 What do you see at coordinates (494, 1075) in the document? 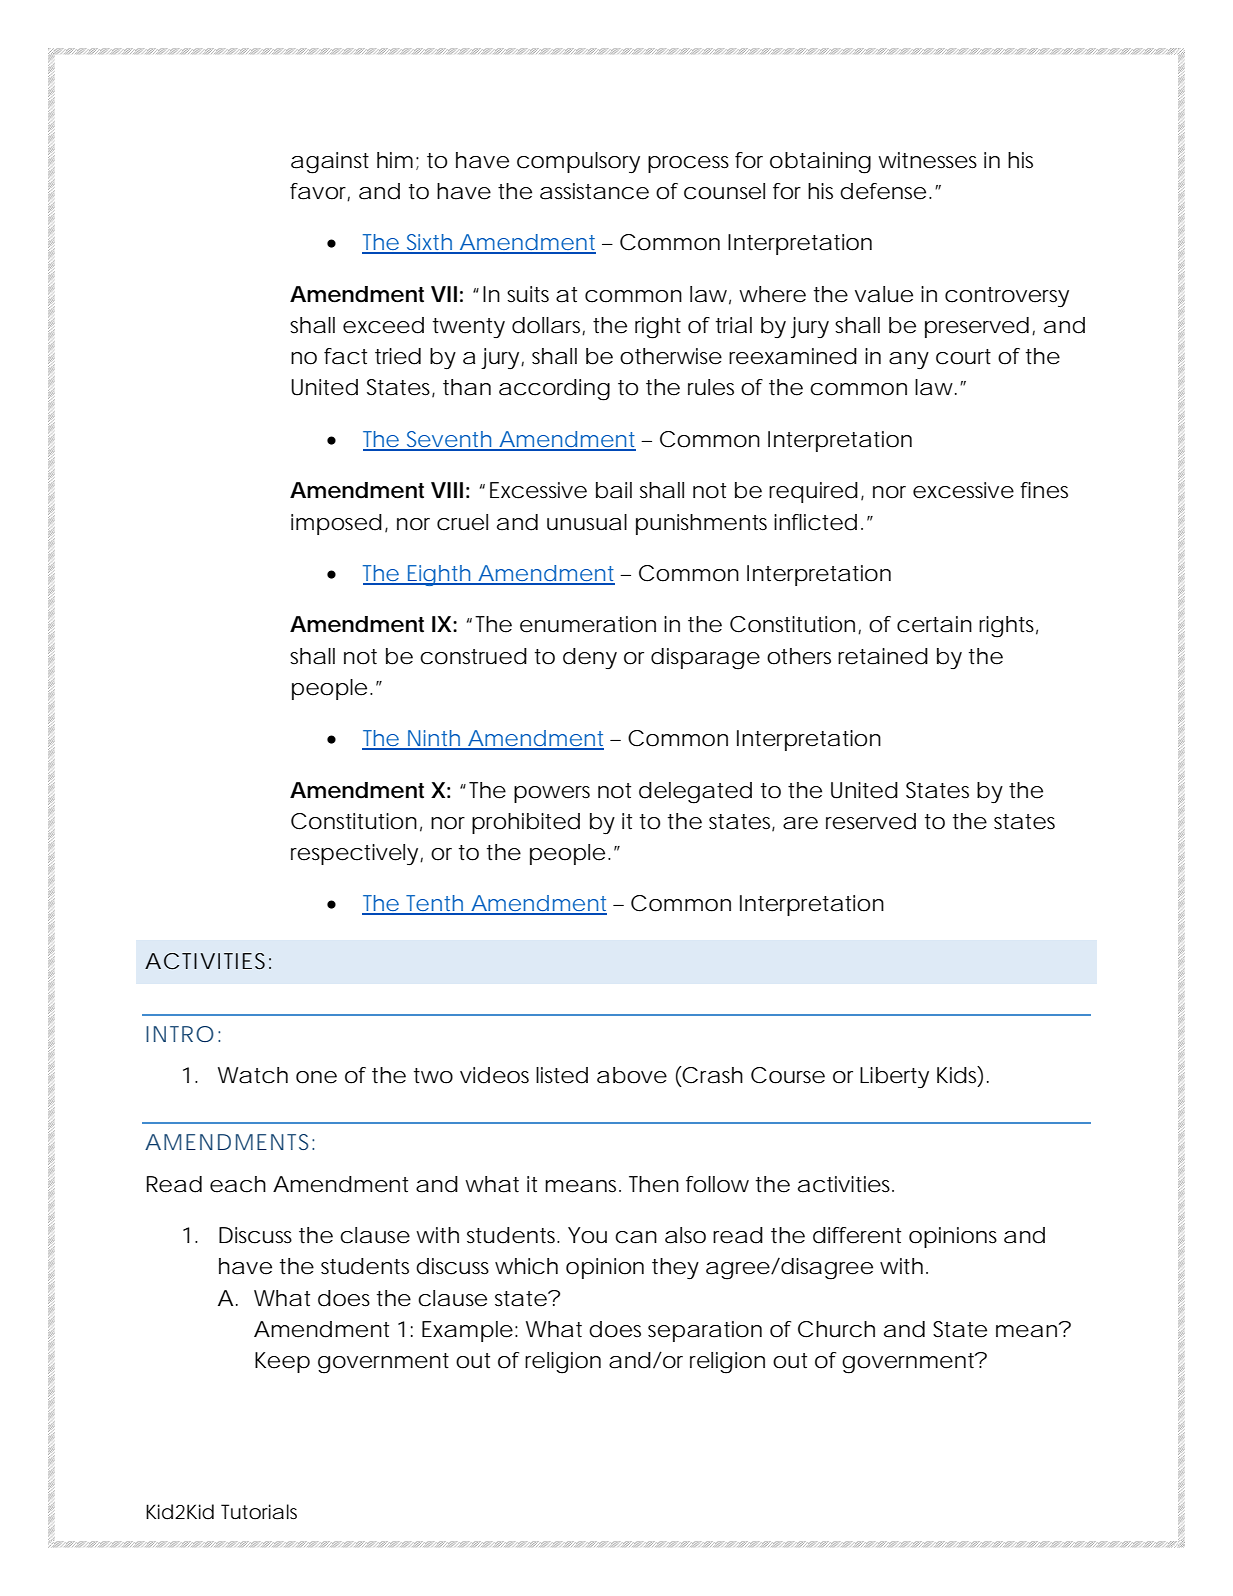
I see `videos` at bounding box center [494, 1075].
